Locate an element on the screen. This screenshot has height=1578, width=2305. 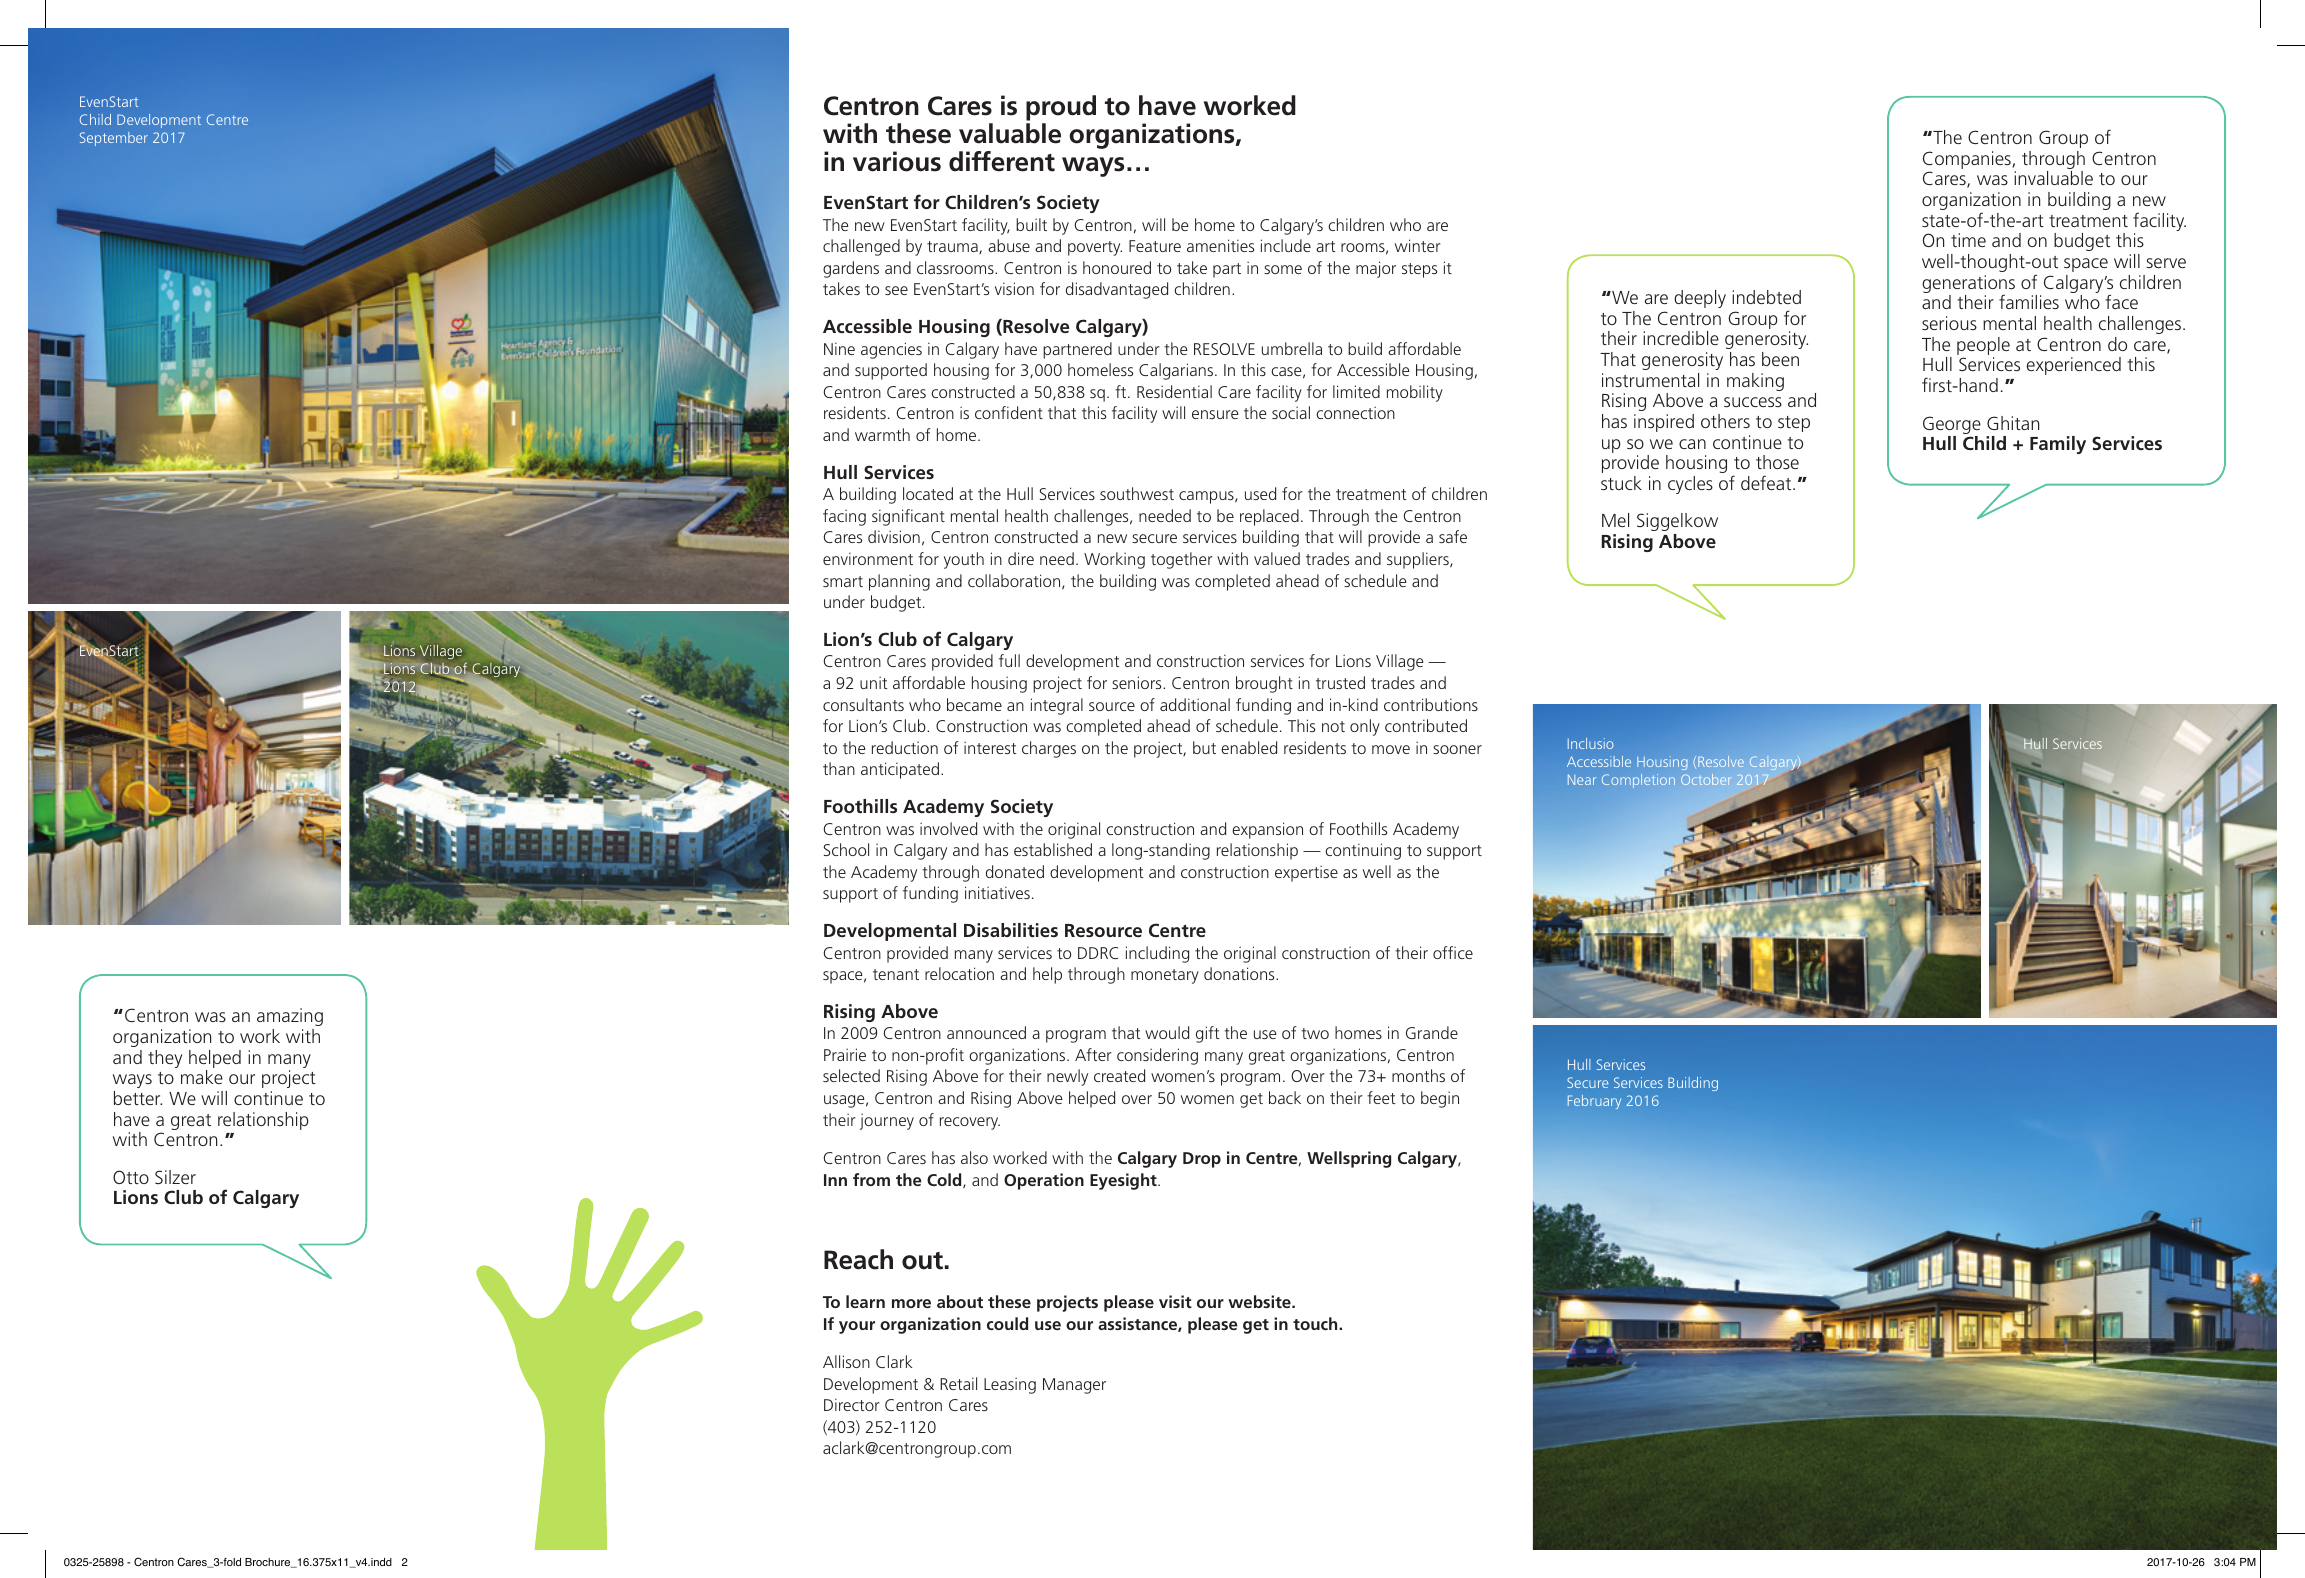
Allison is located at coordinates (846, 1361).
